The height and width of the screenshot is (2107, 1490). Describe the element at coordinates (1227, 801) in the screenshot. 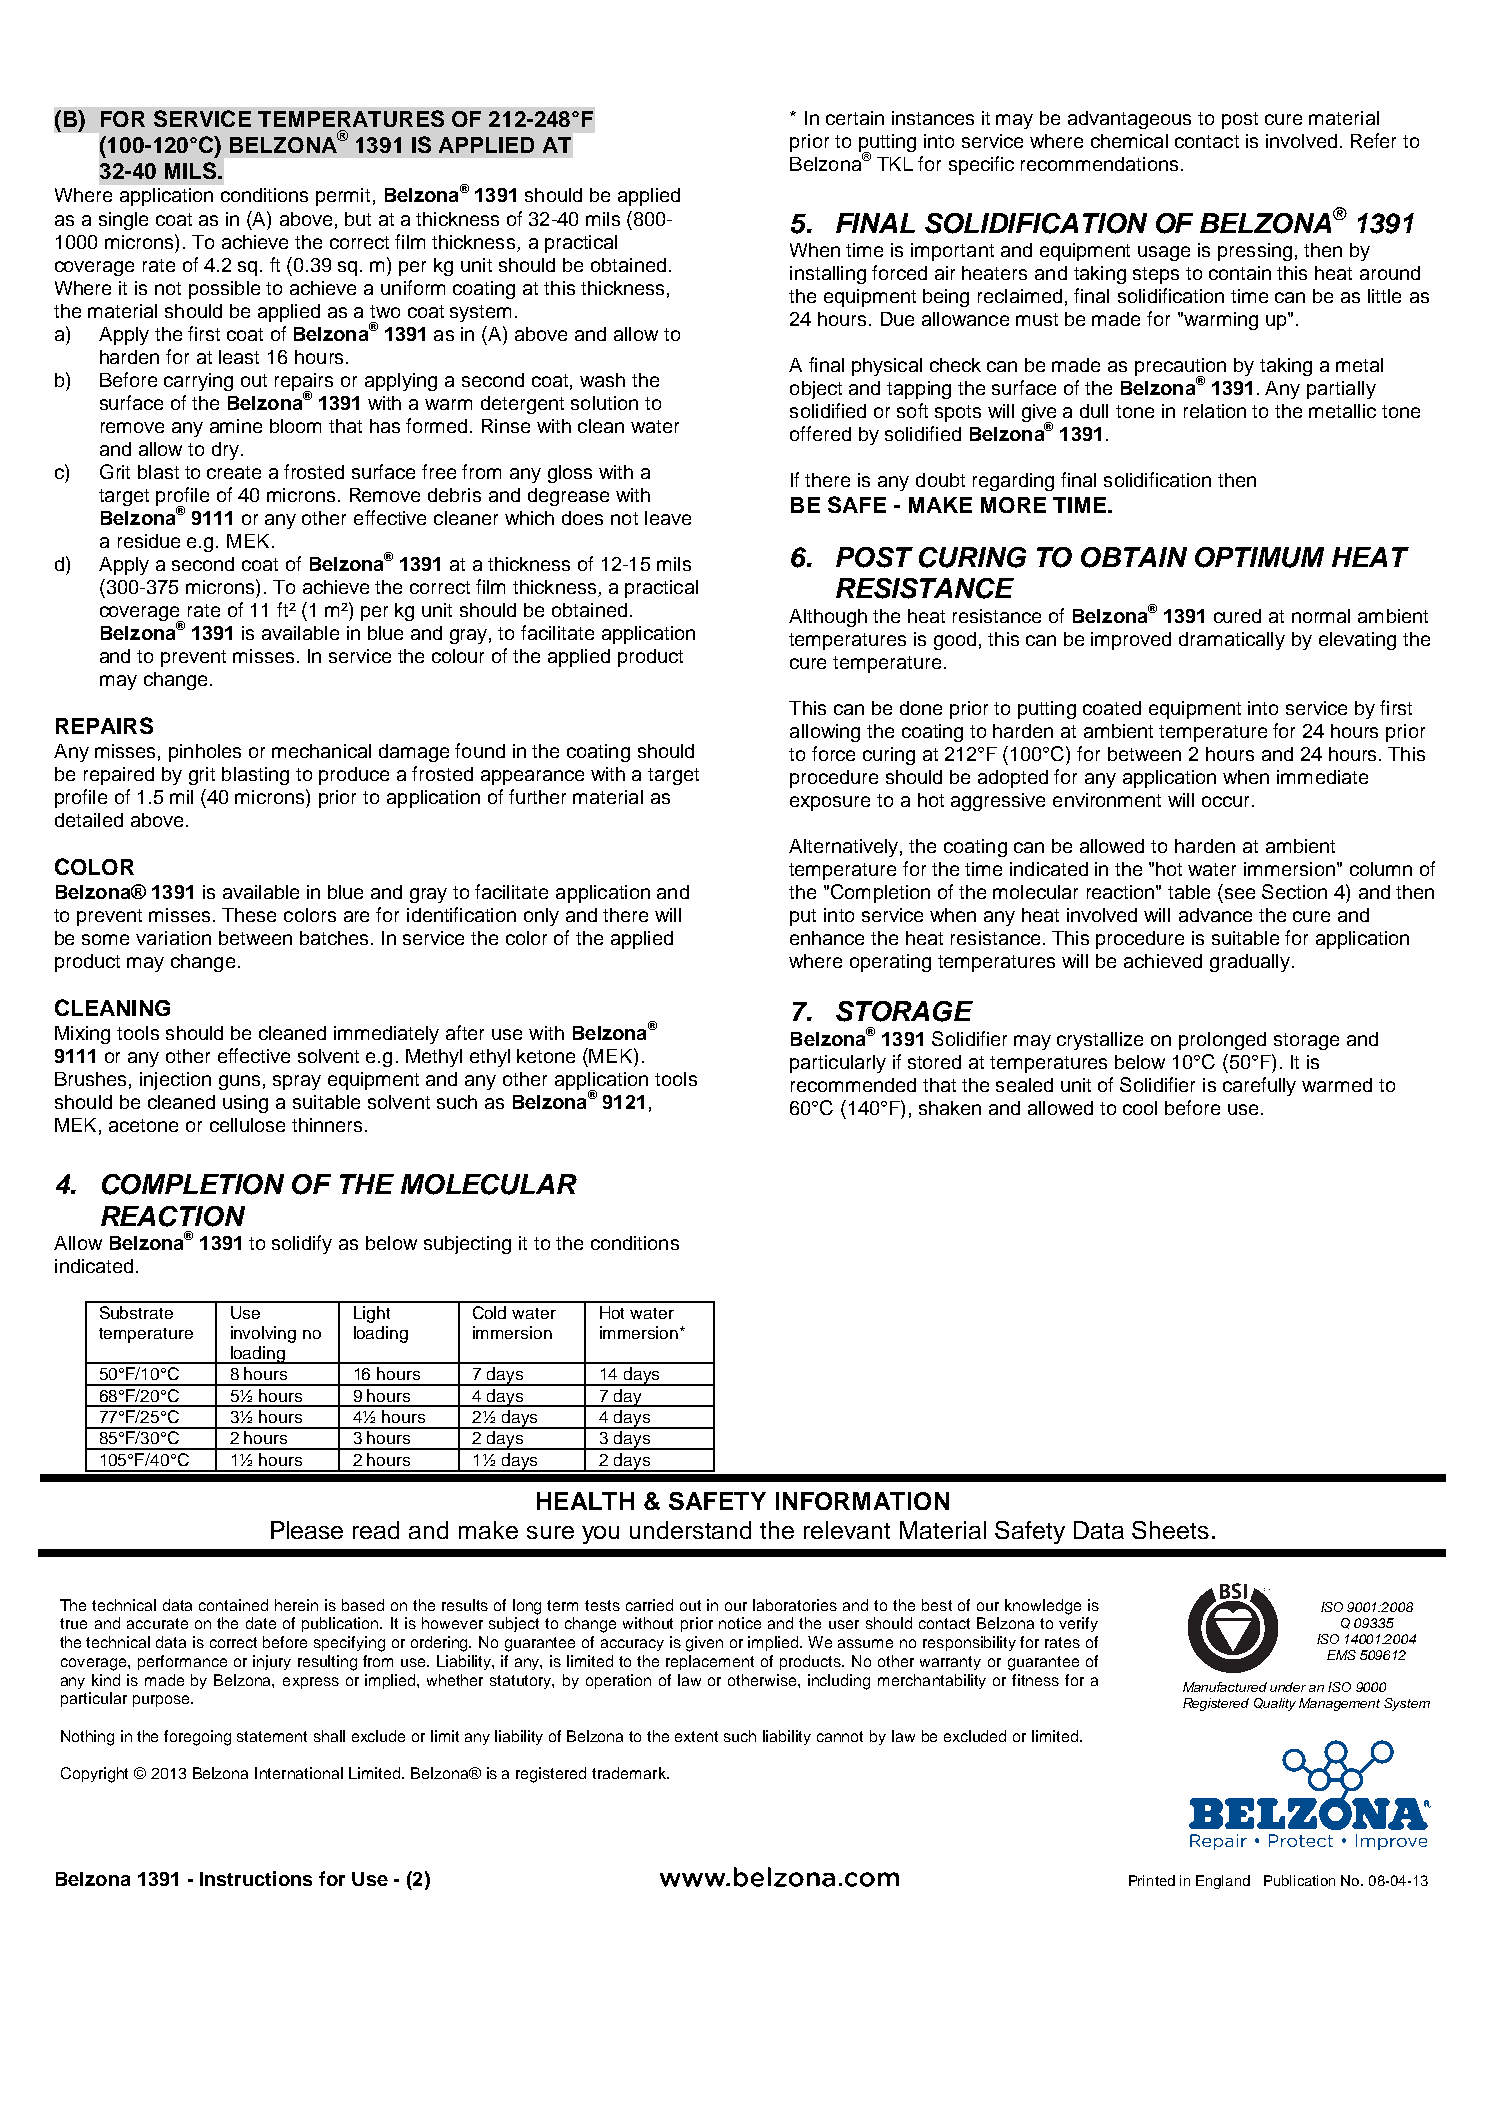

I see `occur` at that location.
